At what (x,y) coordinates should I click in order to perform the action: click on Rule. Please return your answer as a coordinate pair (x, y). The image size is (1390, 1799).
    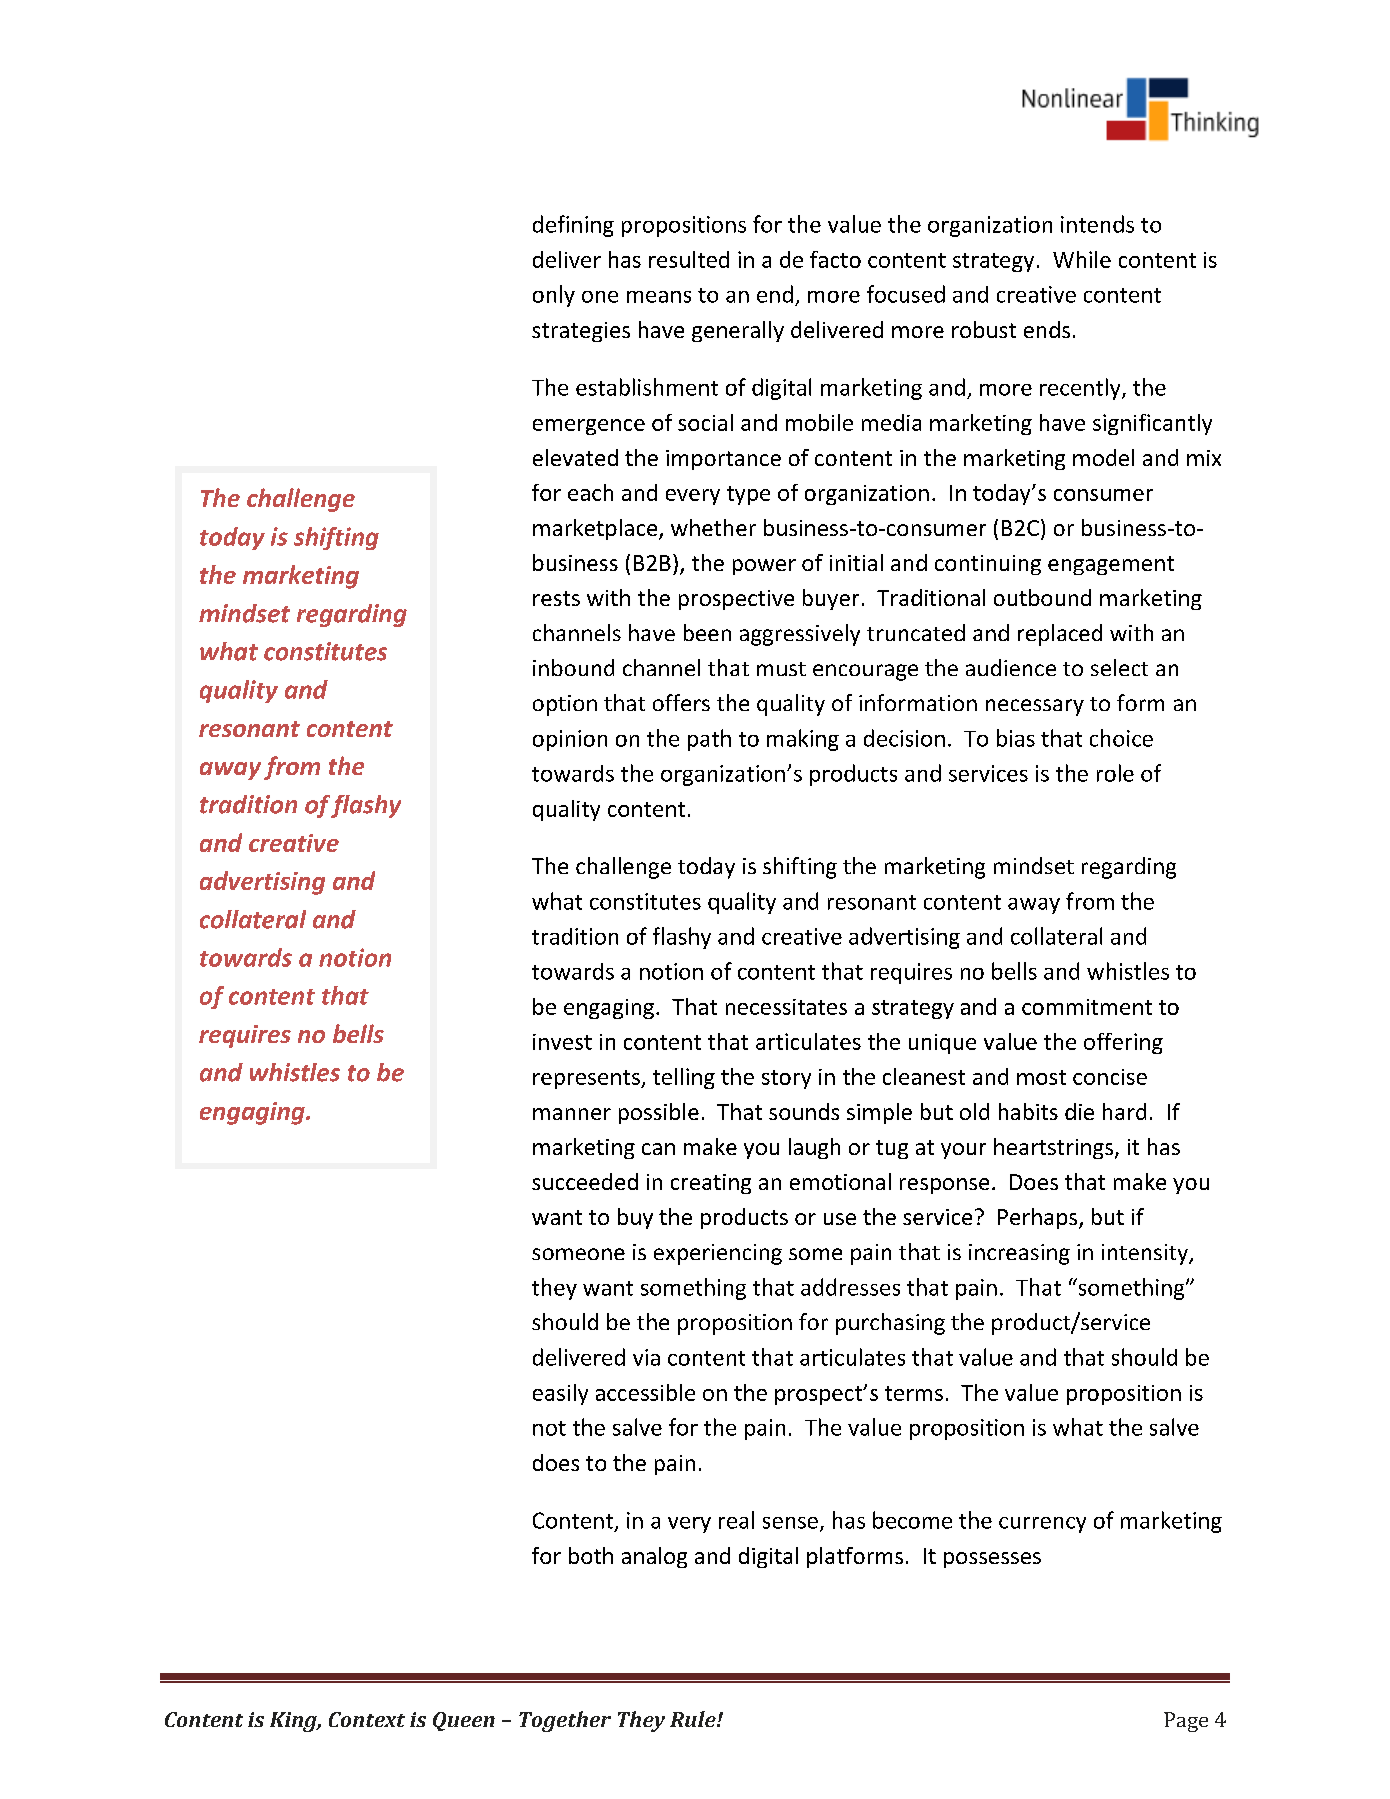
    Looking at the image, I should click on (694, 1719).
